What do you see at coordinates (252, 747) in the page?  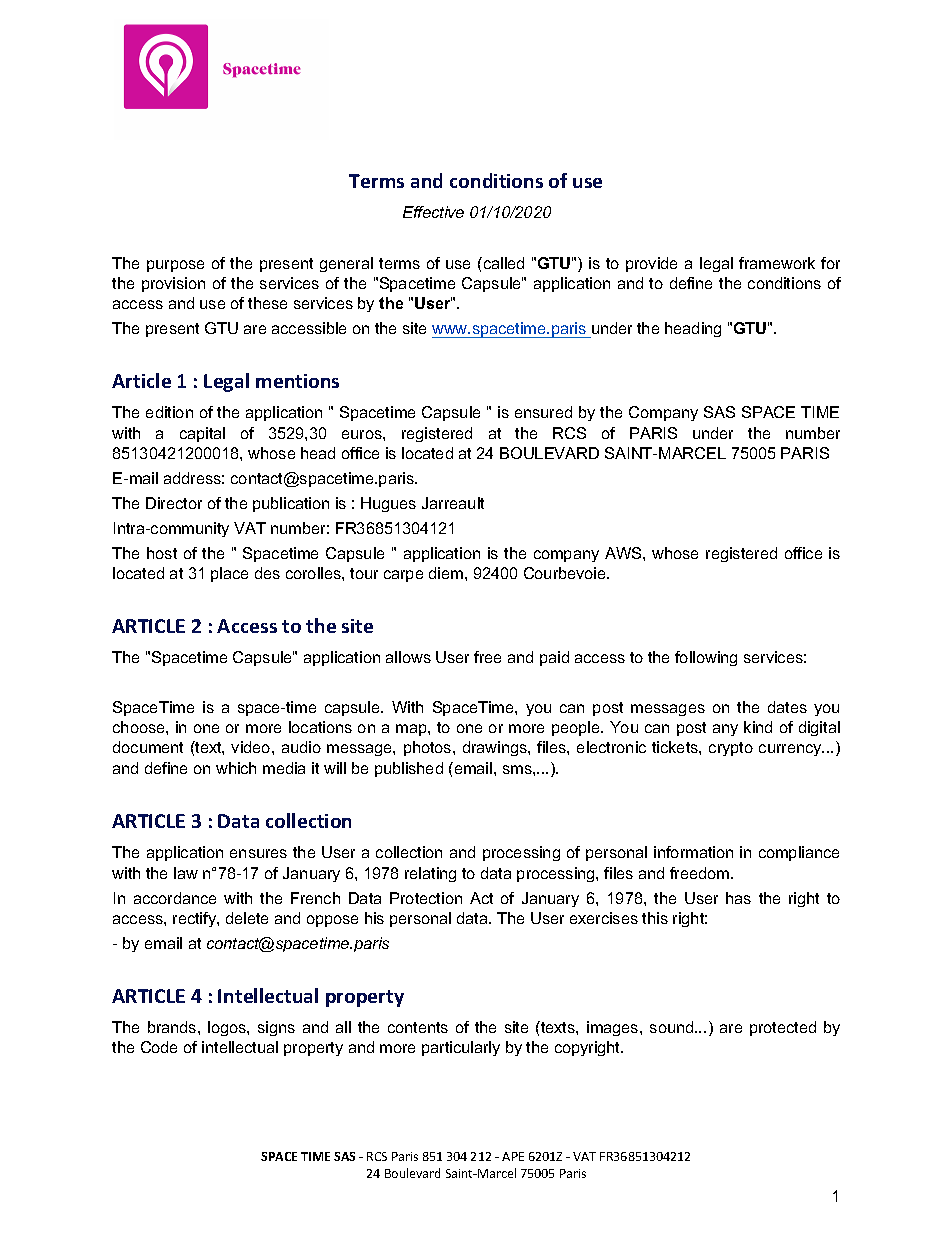 I see `video` at bounding box center [252, 747].
